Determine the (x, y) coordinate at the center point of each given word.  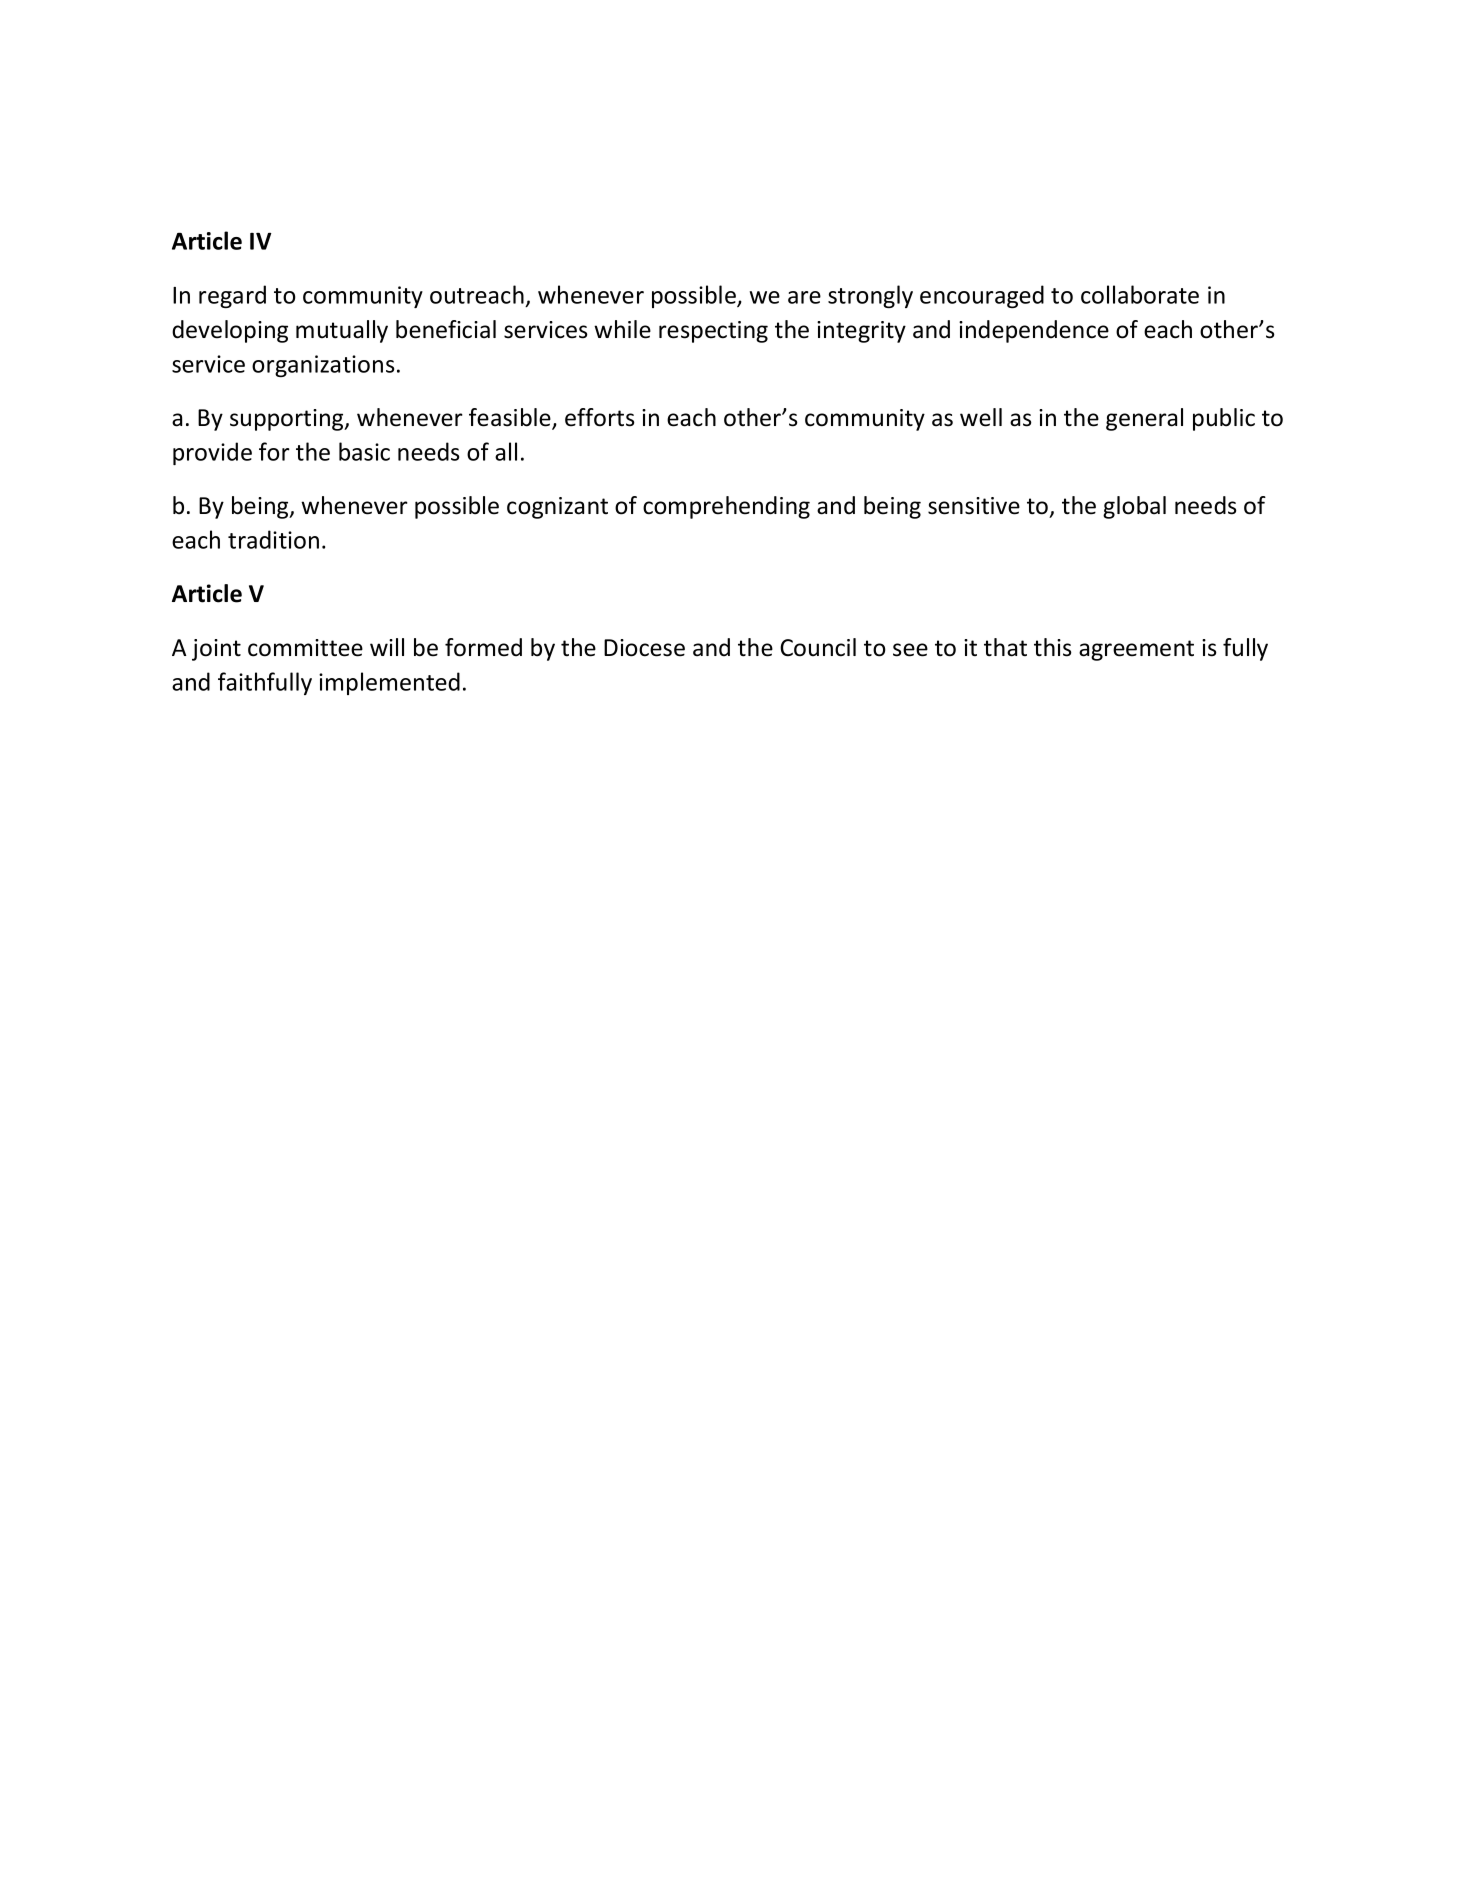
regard (232, 296)
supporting (288, 420)
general (1144, 419)
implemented (389, 683)
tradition (273, 539)
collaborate (1140, 294)
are (804, 297)
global (1134, 507)
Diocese (644, 648)
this (1053, 647)
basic (364, 451)
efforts (600, 417)
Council (818, 647)
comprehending (726, 507)
